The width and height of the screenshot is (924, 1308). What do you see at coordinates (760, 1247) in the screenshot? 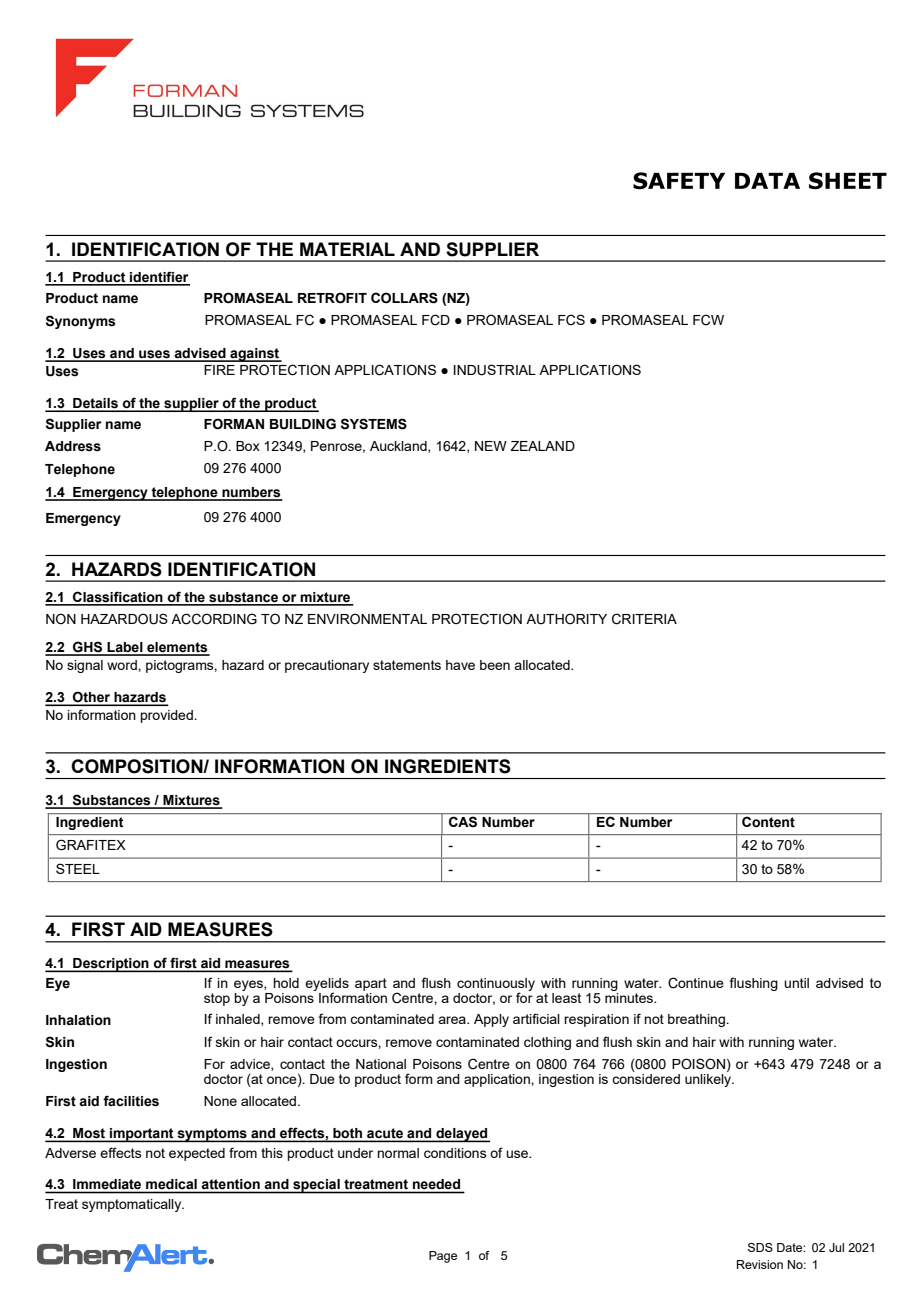
I see `SDS` at bounding box center [760, 1247].
